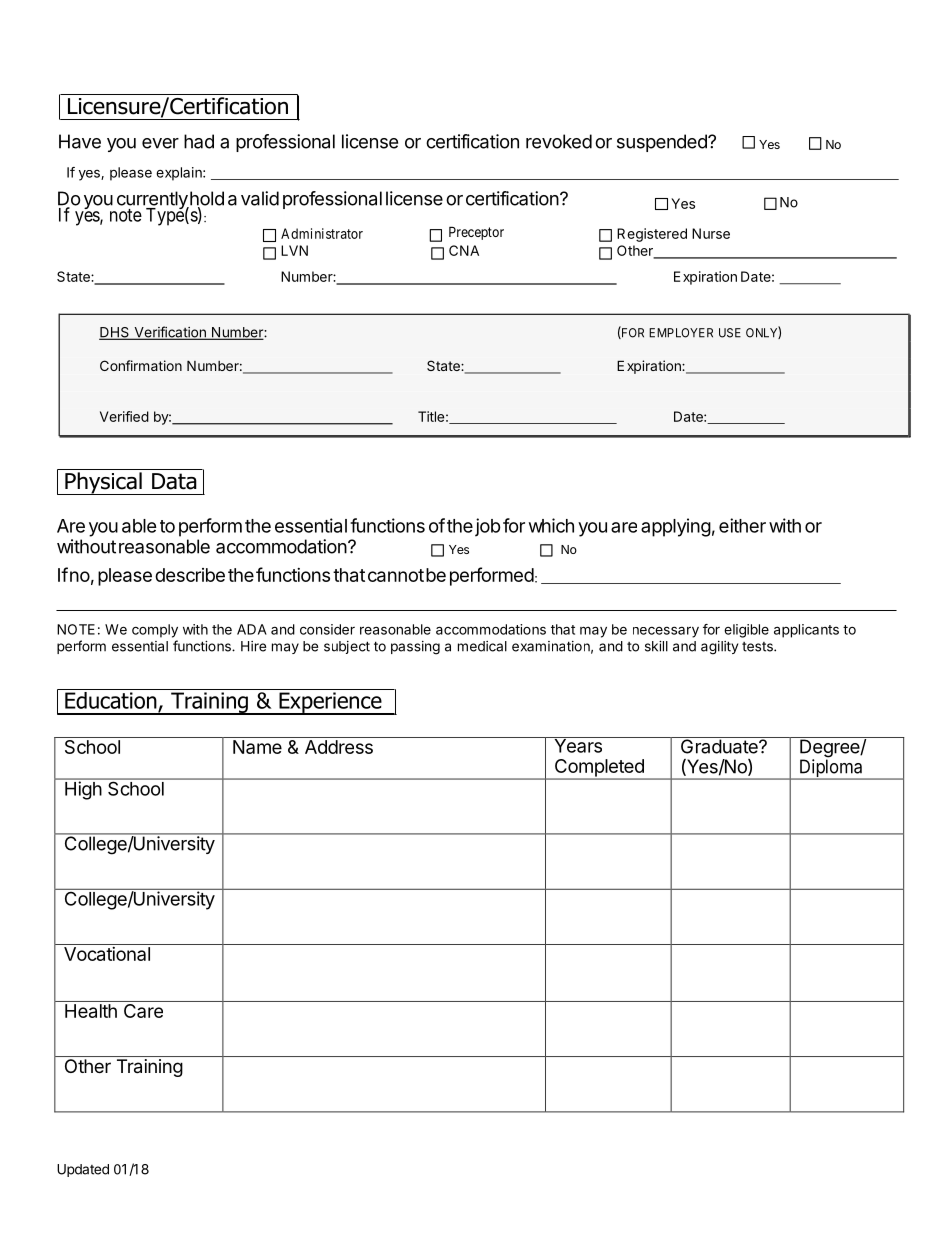 This document has height=1233, width=952. What do you see at coordinates (831, 768) in the document?
I see `Diploma` at bounding box center [831, 768].
